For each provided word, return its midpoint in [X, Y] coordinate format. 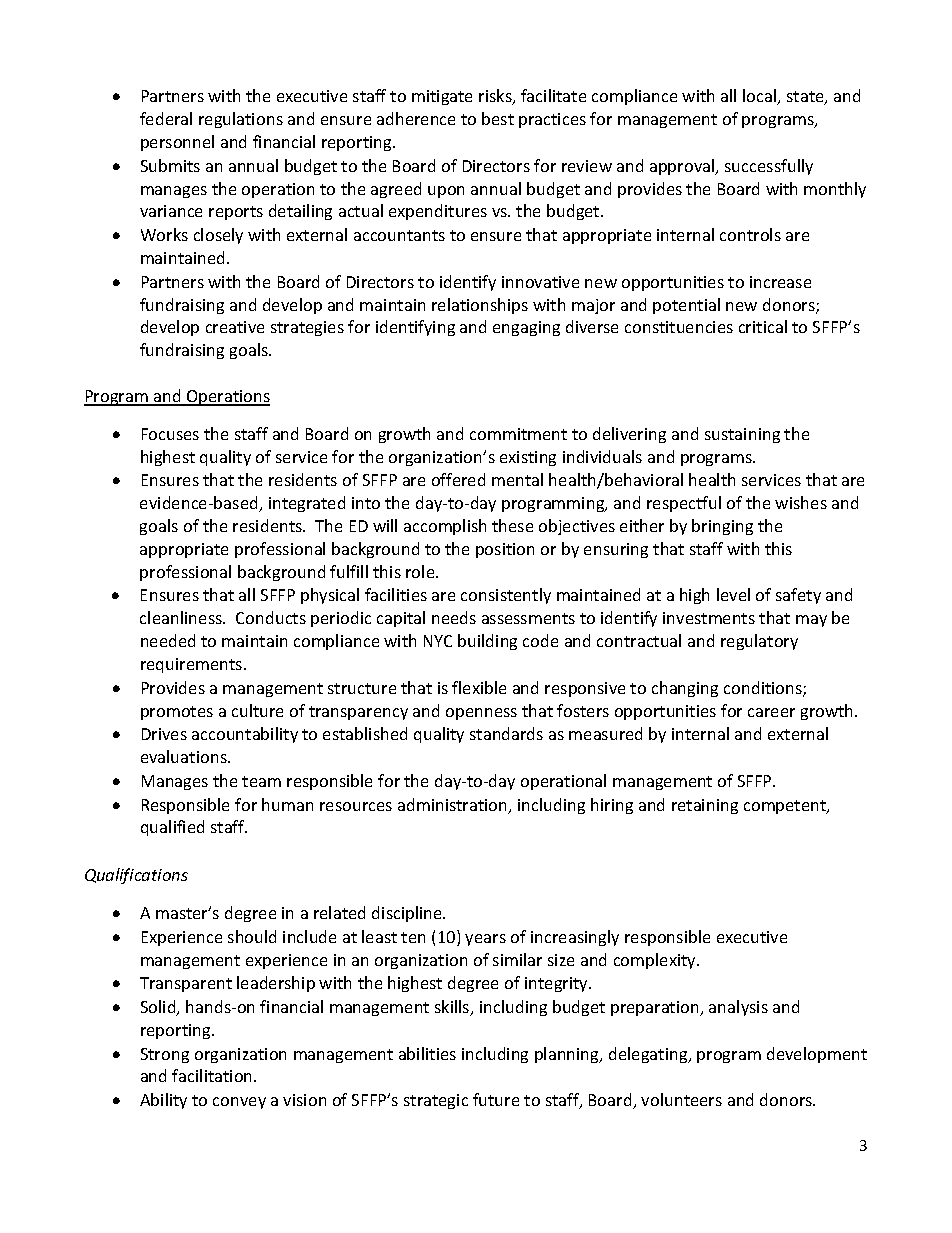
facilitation [213, 1075]
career [771, 712]
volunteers [681, 1099]
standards [506, 733]
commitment [518, 434]
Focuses [170, 434]
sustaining [742, 435]
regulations [241, 120]
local [761, 97]
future [496, 1099]
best [498, 118]
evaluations [185, 756]
